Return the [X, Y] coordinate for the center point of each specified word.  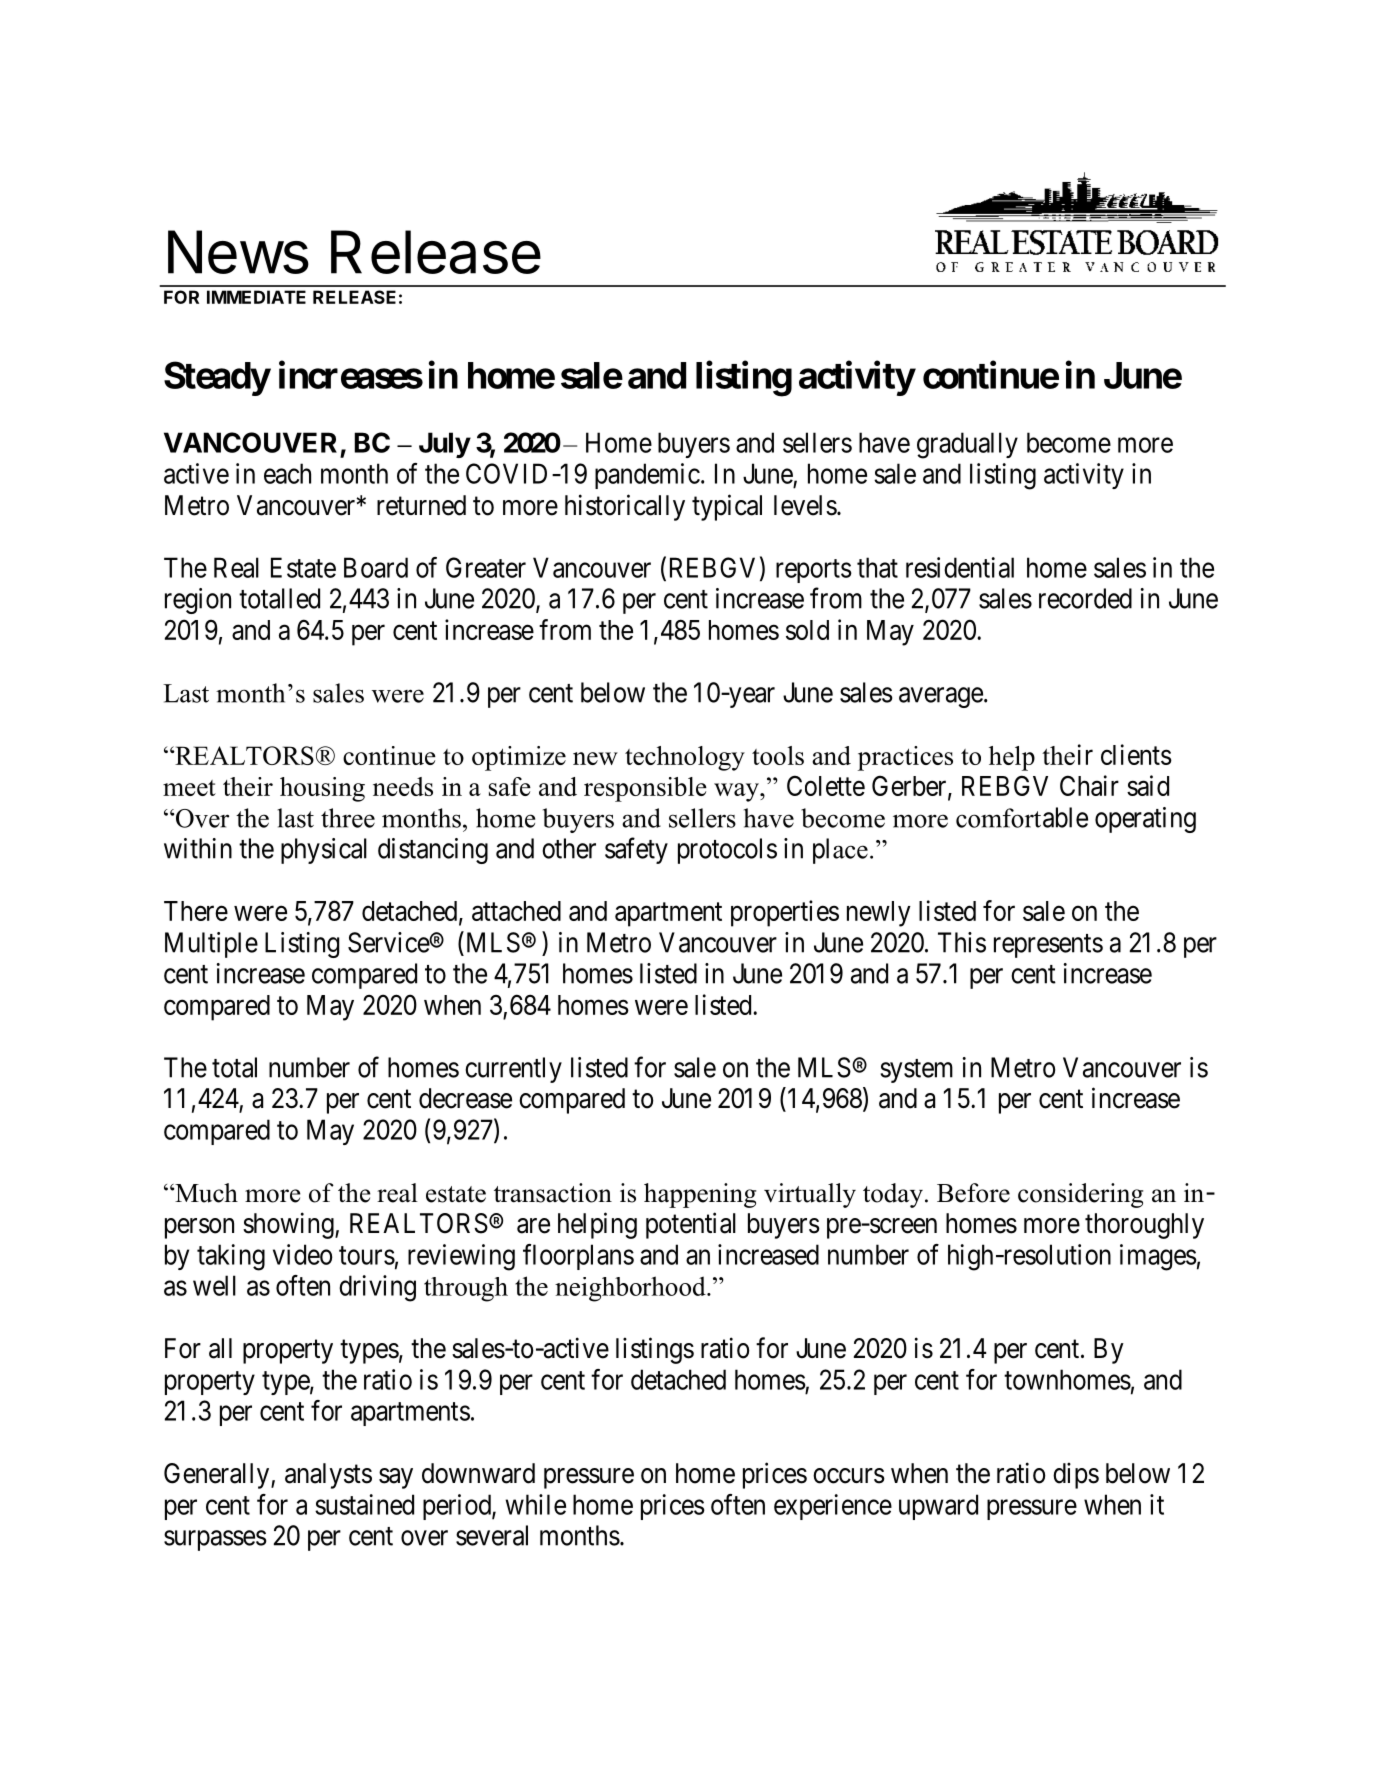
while [535, 1504]
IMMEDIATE [256, 297]
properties [785, 913]
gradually [967, 445]
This [962, 942]
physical [324, 851]
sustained [364, 1504]
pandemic [647, 476]
